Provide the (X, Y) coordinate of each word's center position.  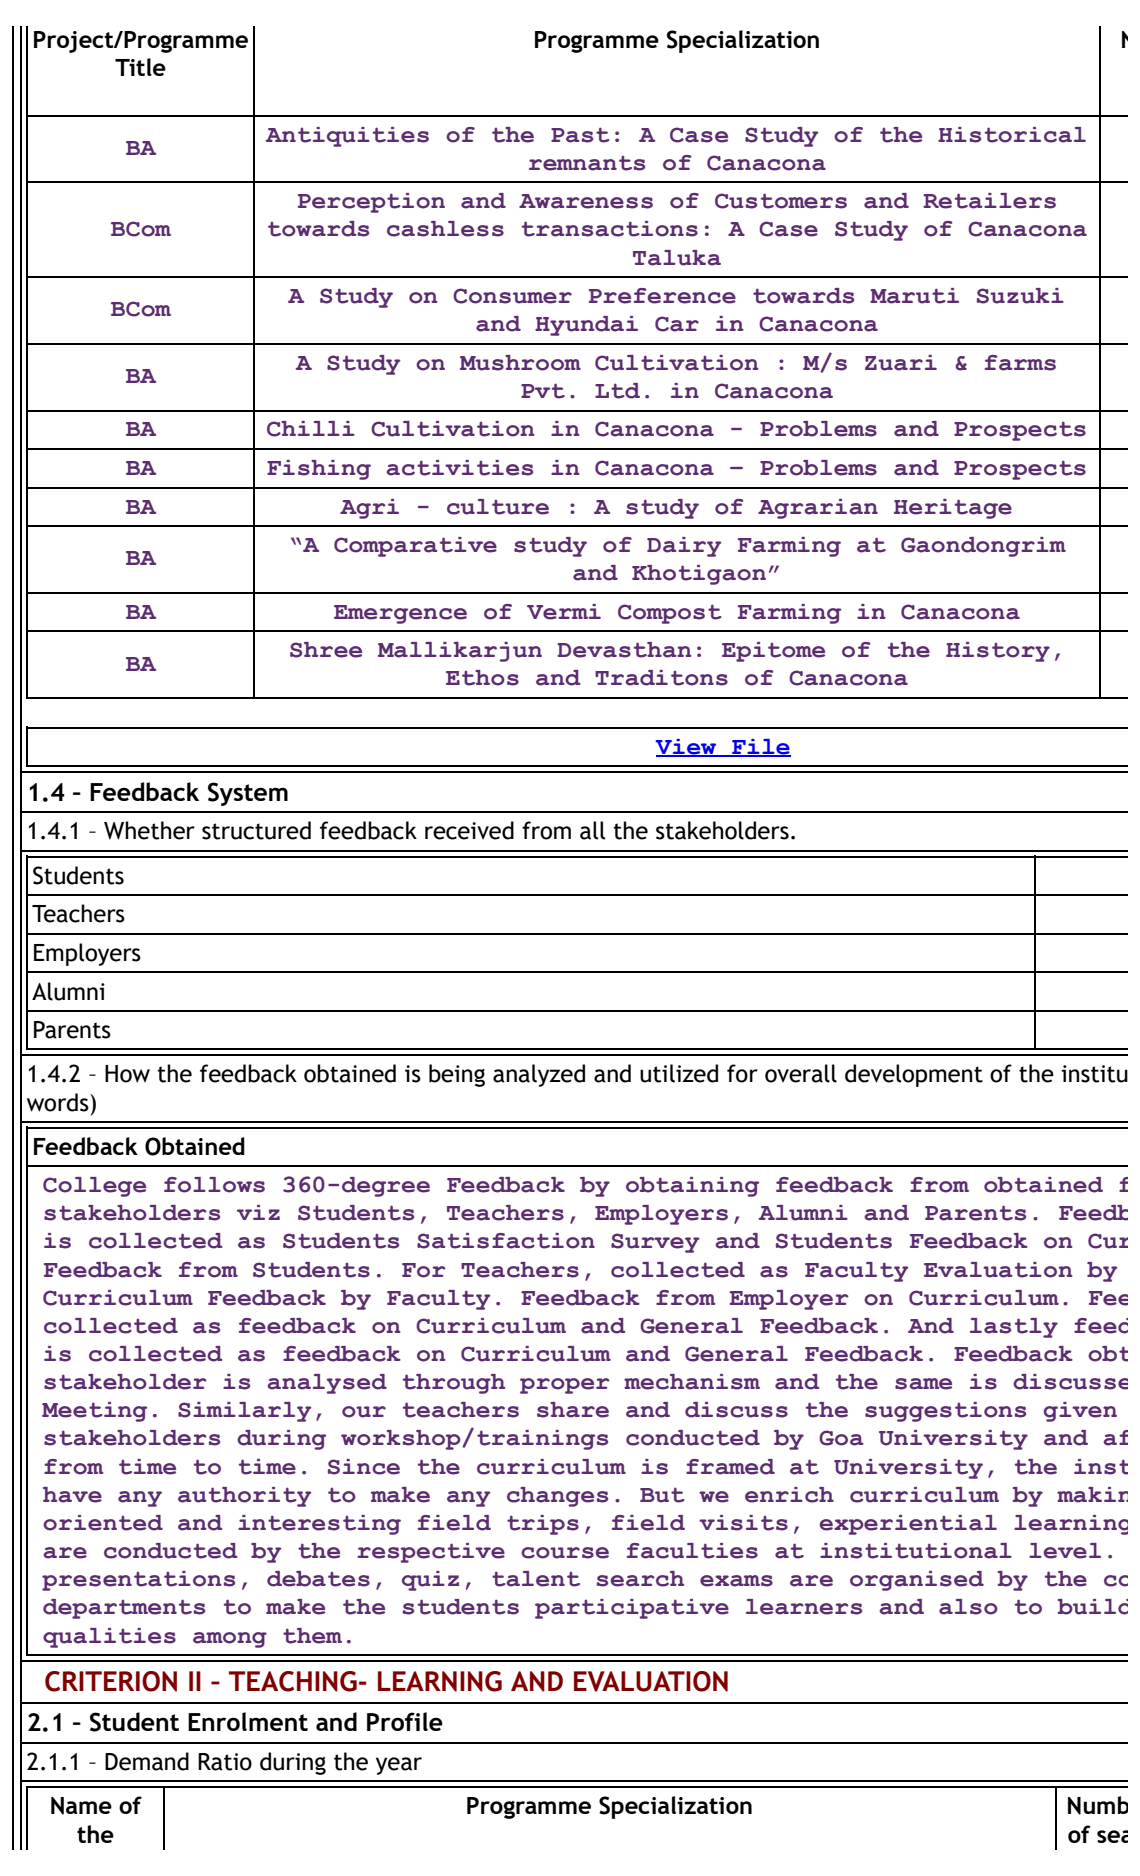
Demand (147, 1761)
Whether (149, 830)
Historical (1012, 135)
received (469, 830)
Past (580, 135)
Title (140, 67)
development (914, 1075)
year (399, 1766)
